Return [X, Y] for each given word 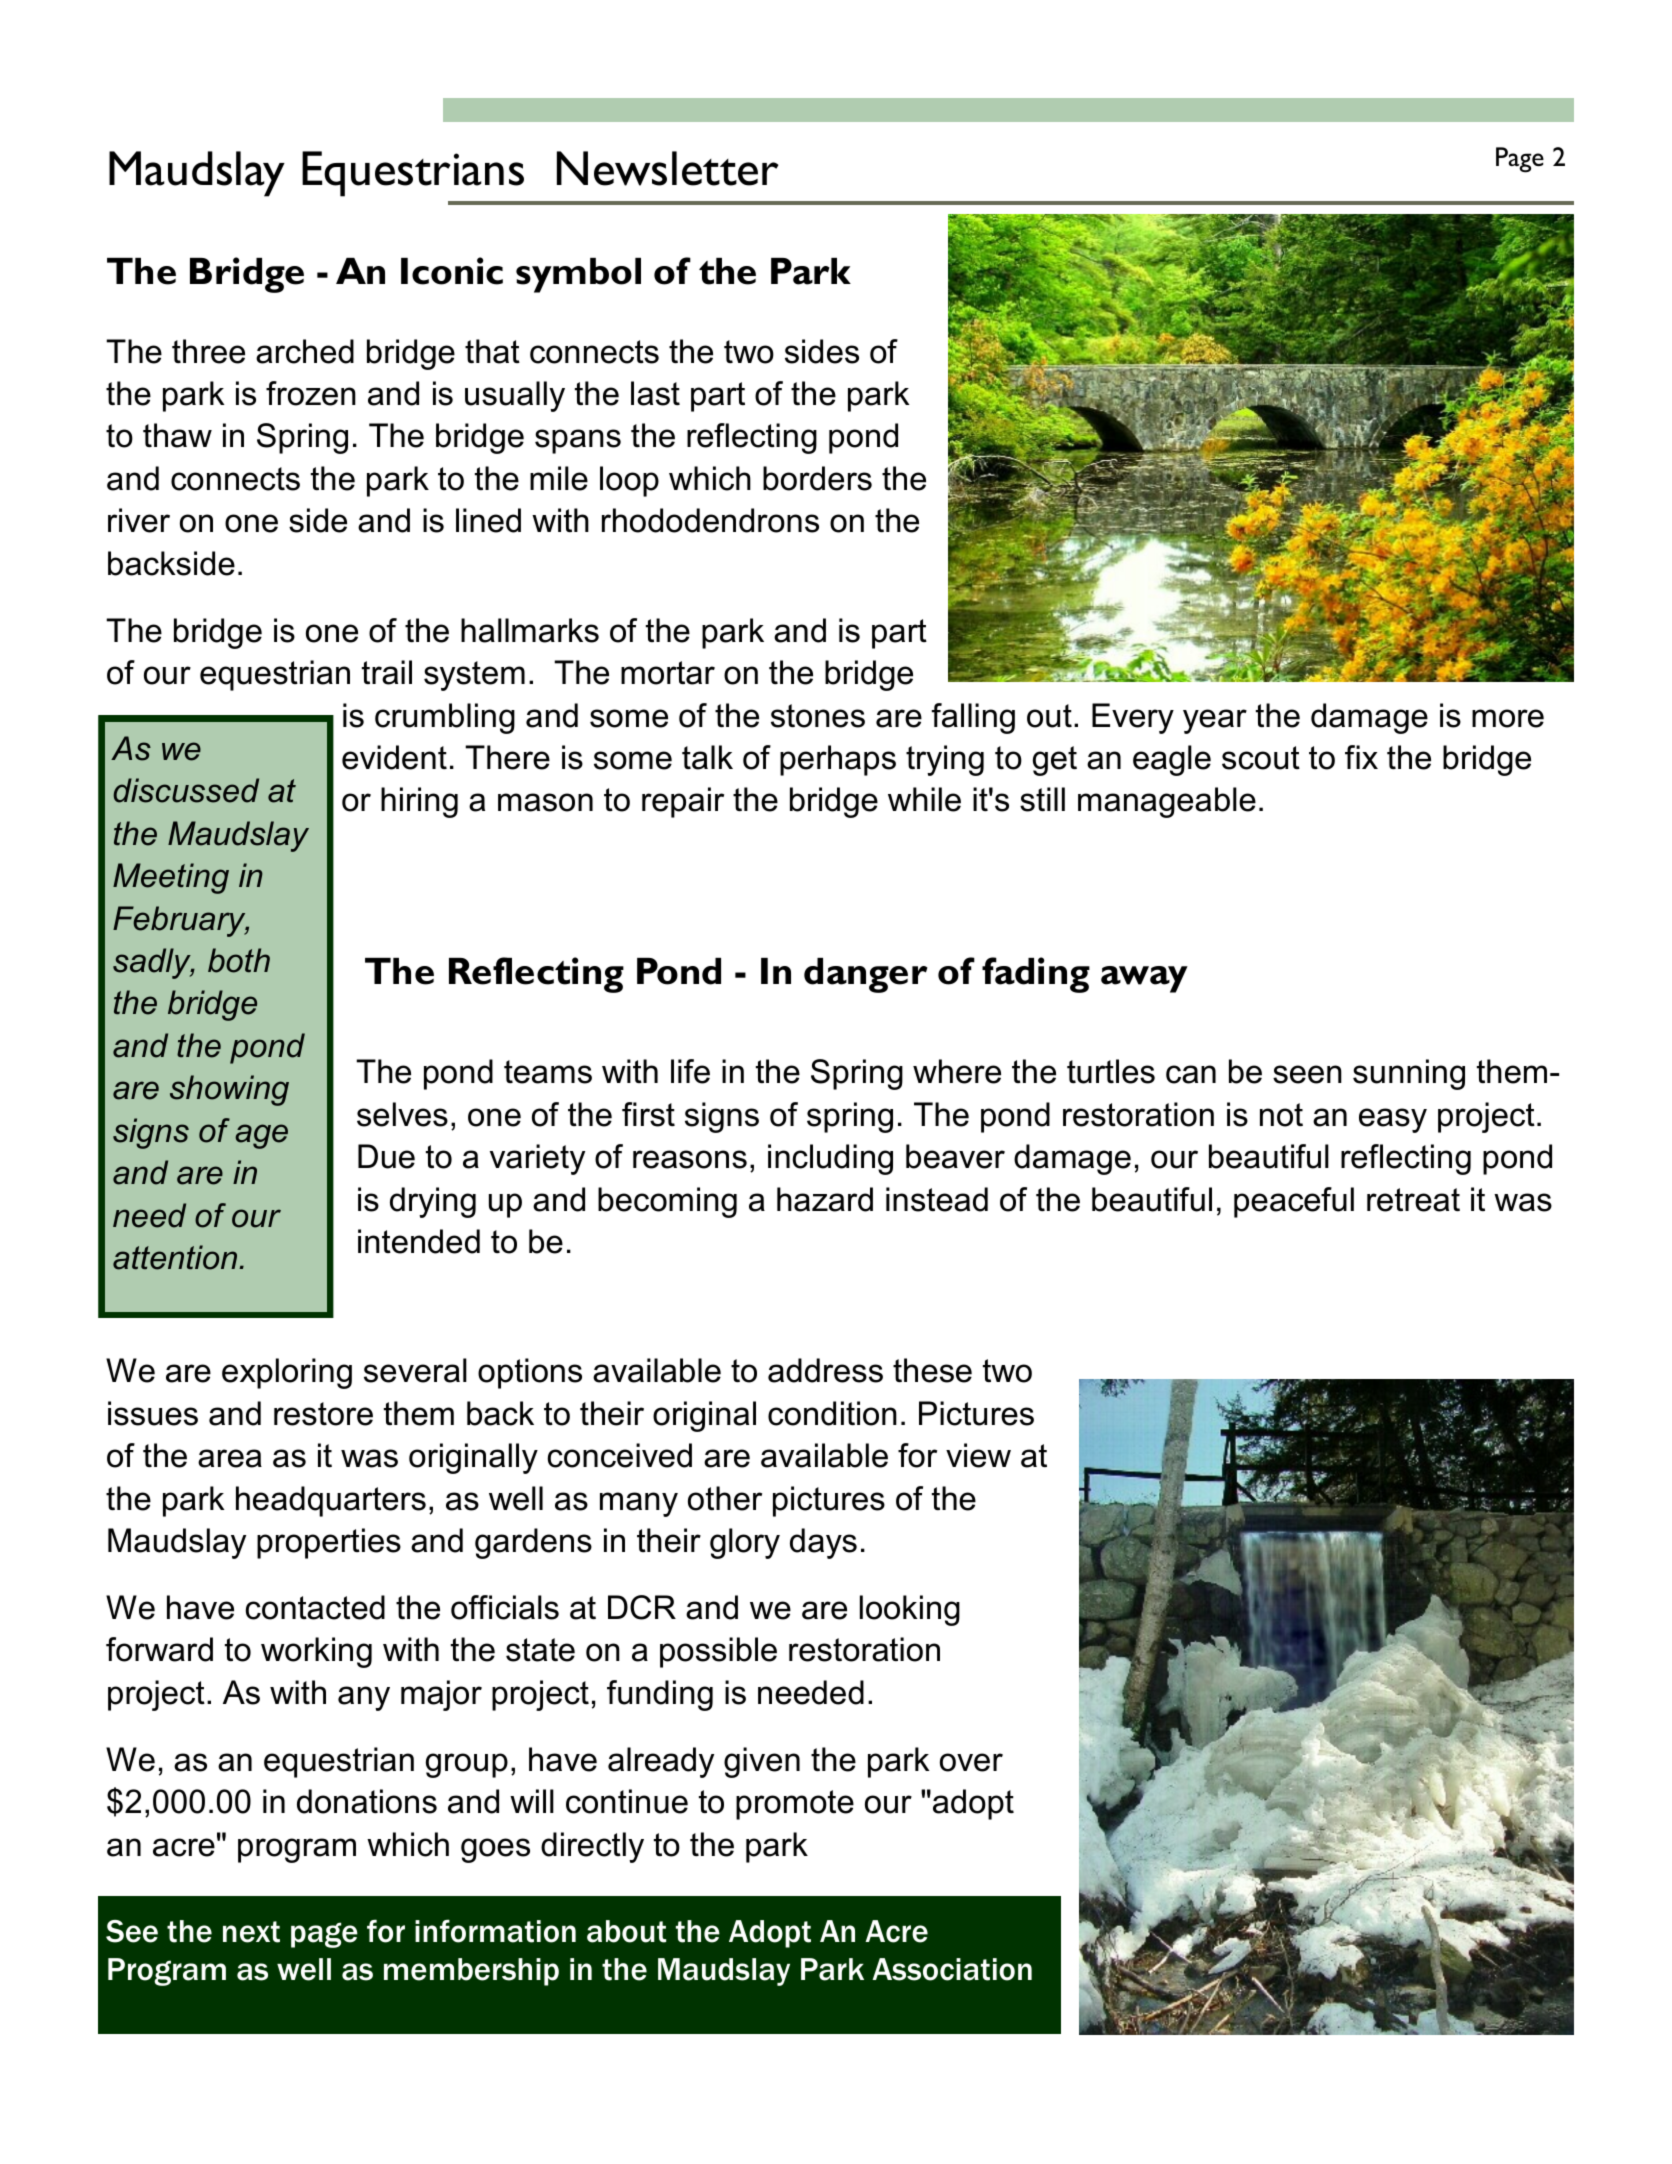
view [978, 1455]
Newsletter [668, 168]
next [251, 1932]
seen [1307, 1074]
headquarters [331, 1501]
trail [387, 672]
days [823, 1543]
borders [817, 478]
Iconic [452, 271]
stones [818, 716]
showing [229, 1090]
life [690, 1071]
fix [1361, 757]
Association [952, 1969]
